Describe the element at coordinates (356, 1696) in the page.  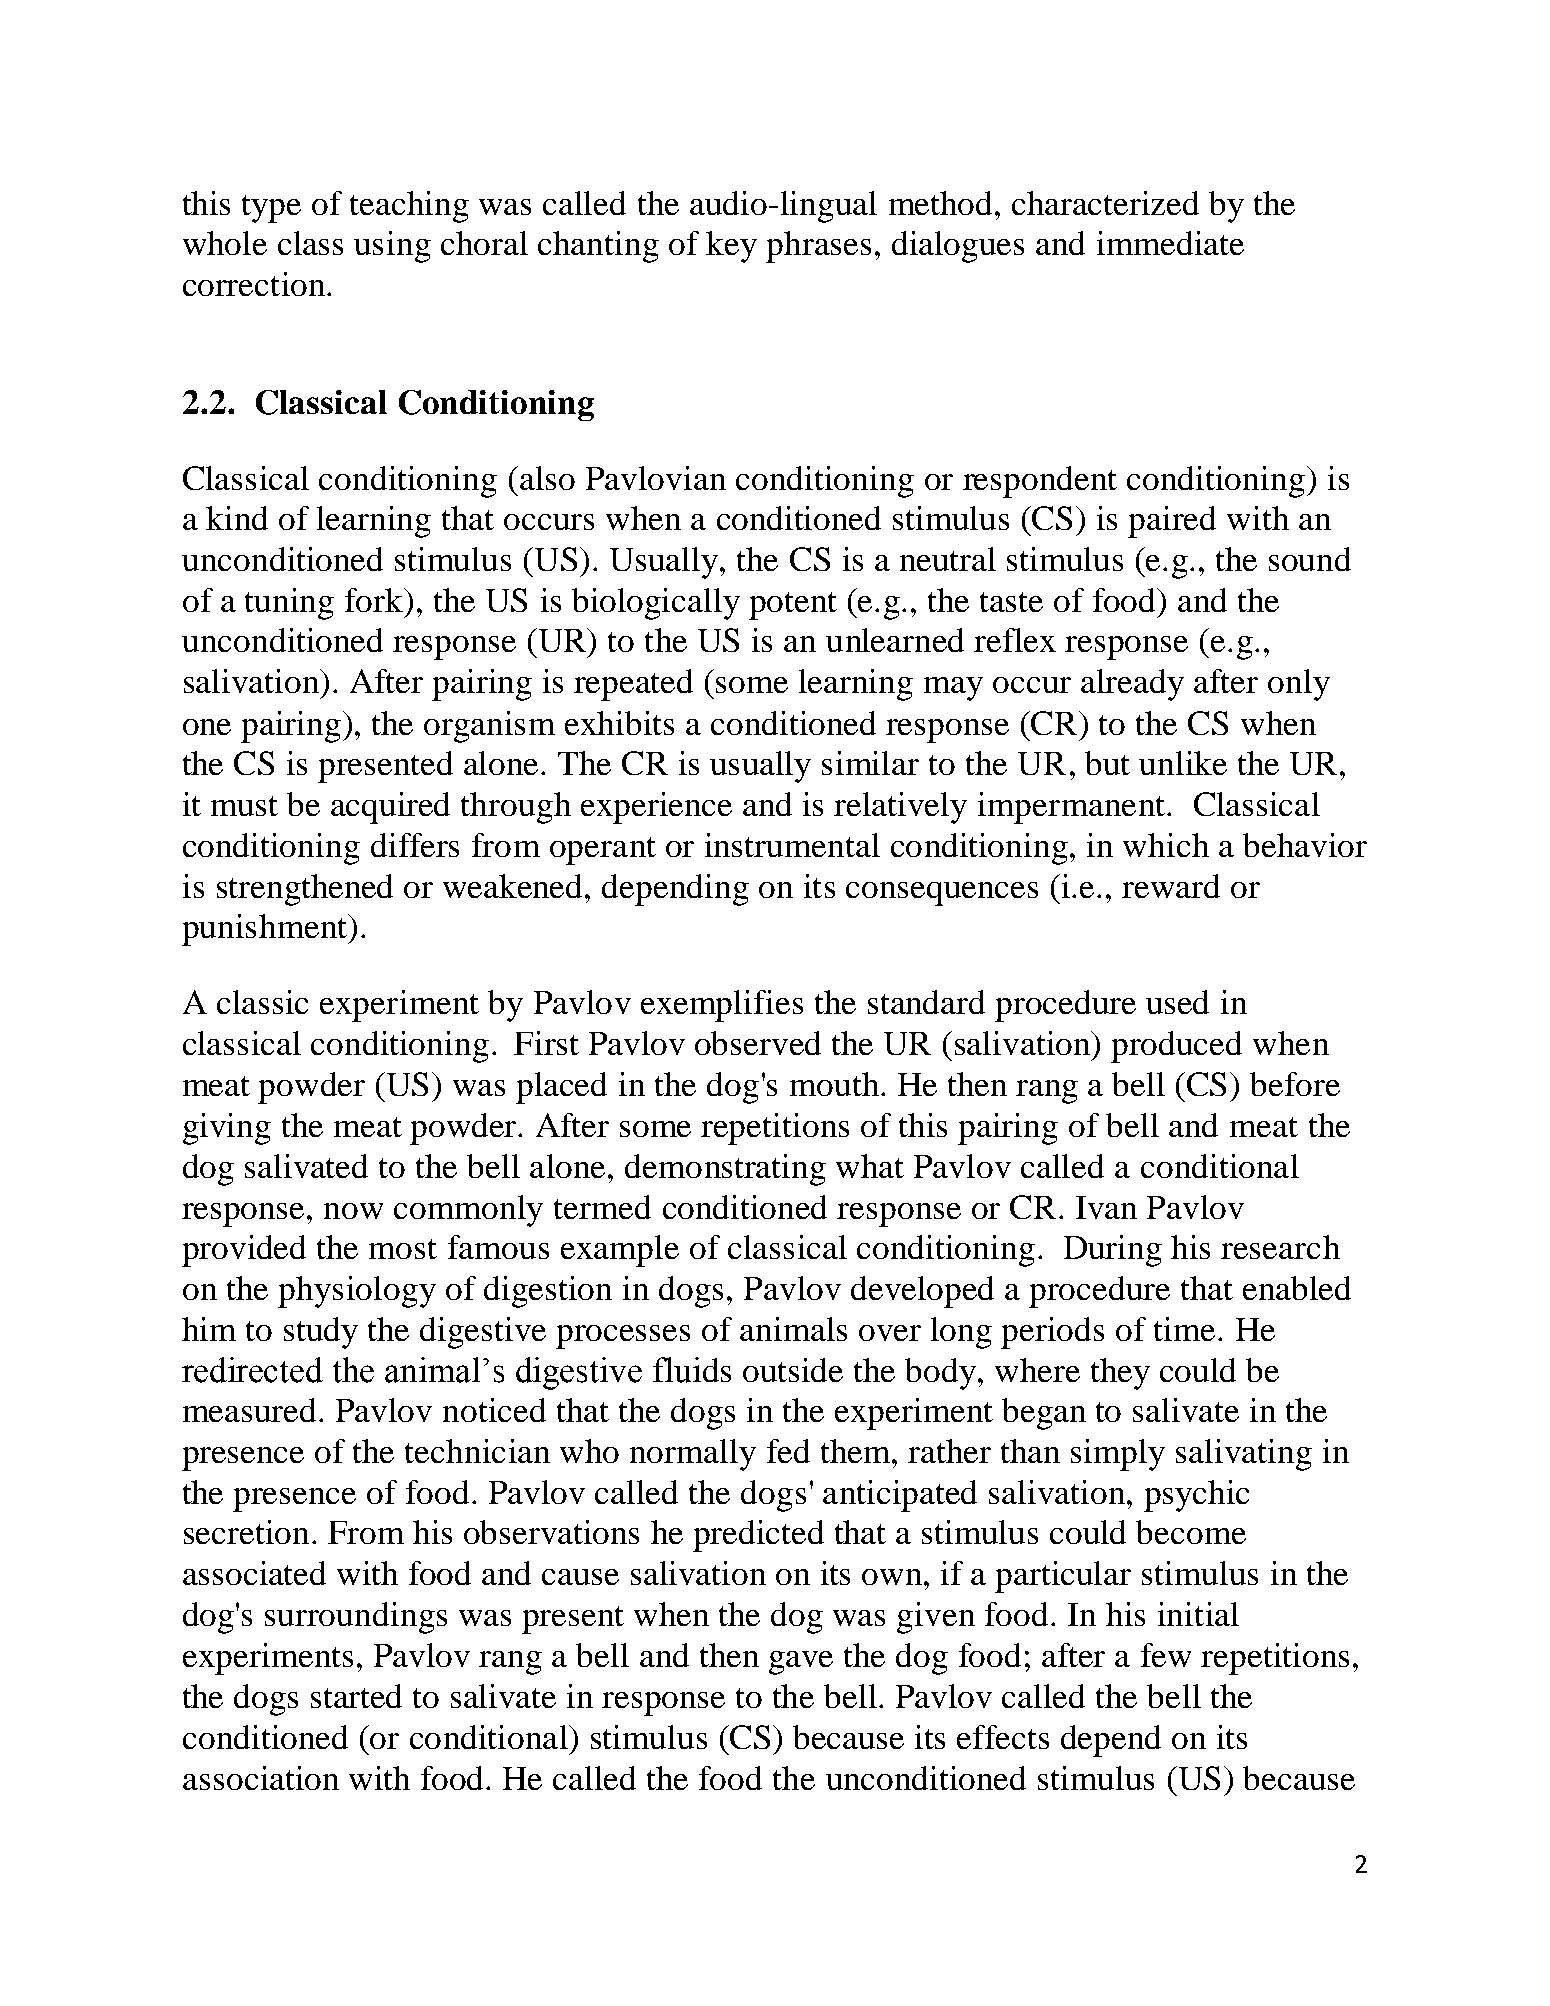
I see `started` at that location.
